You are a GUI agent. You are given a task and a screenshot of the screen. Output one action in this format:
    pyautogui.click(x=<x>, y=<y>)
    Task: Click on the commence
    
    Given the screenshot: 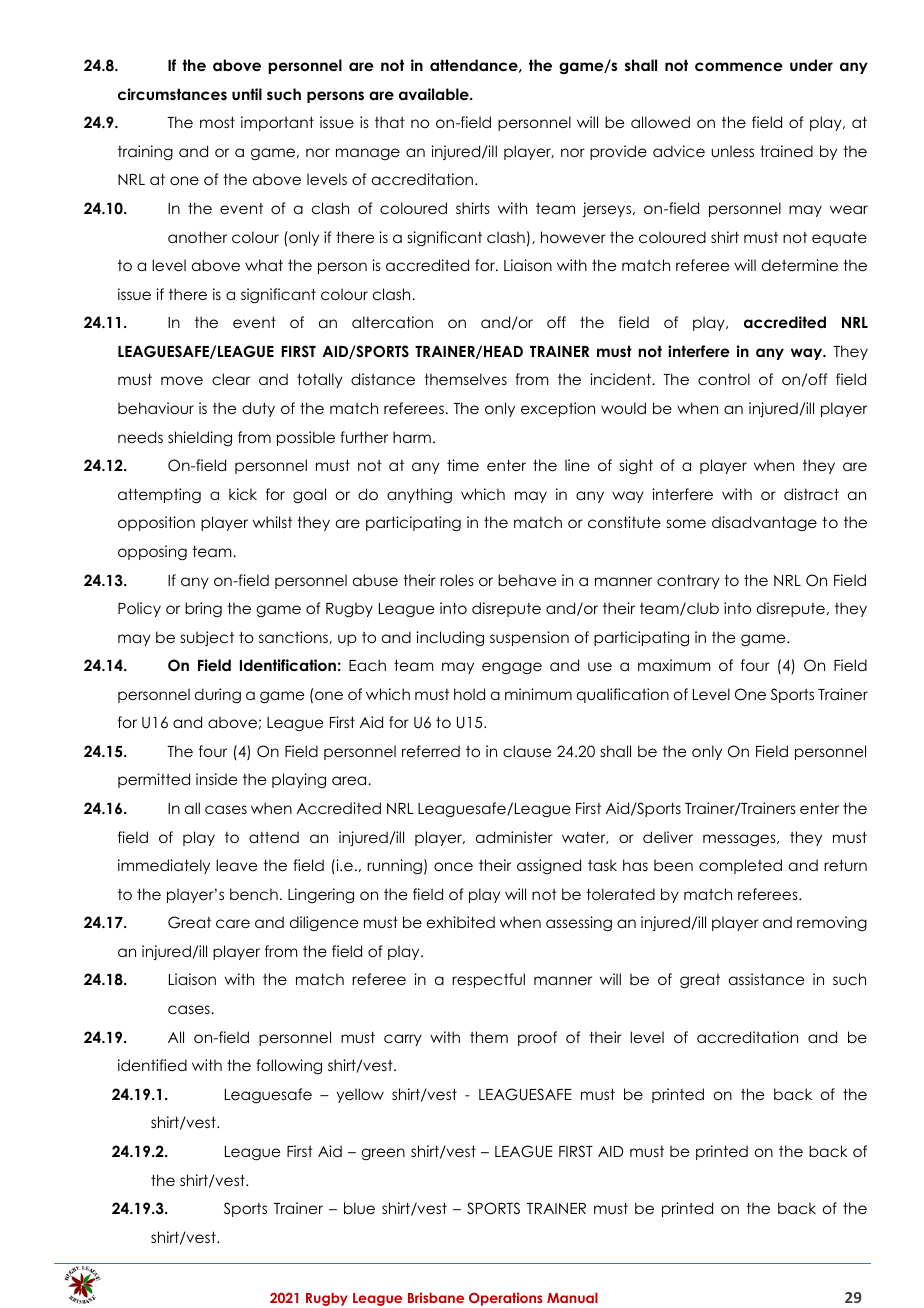 What is the action you would take?
    pyautogui.click(x=739, y=66)
